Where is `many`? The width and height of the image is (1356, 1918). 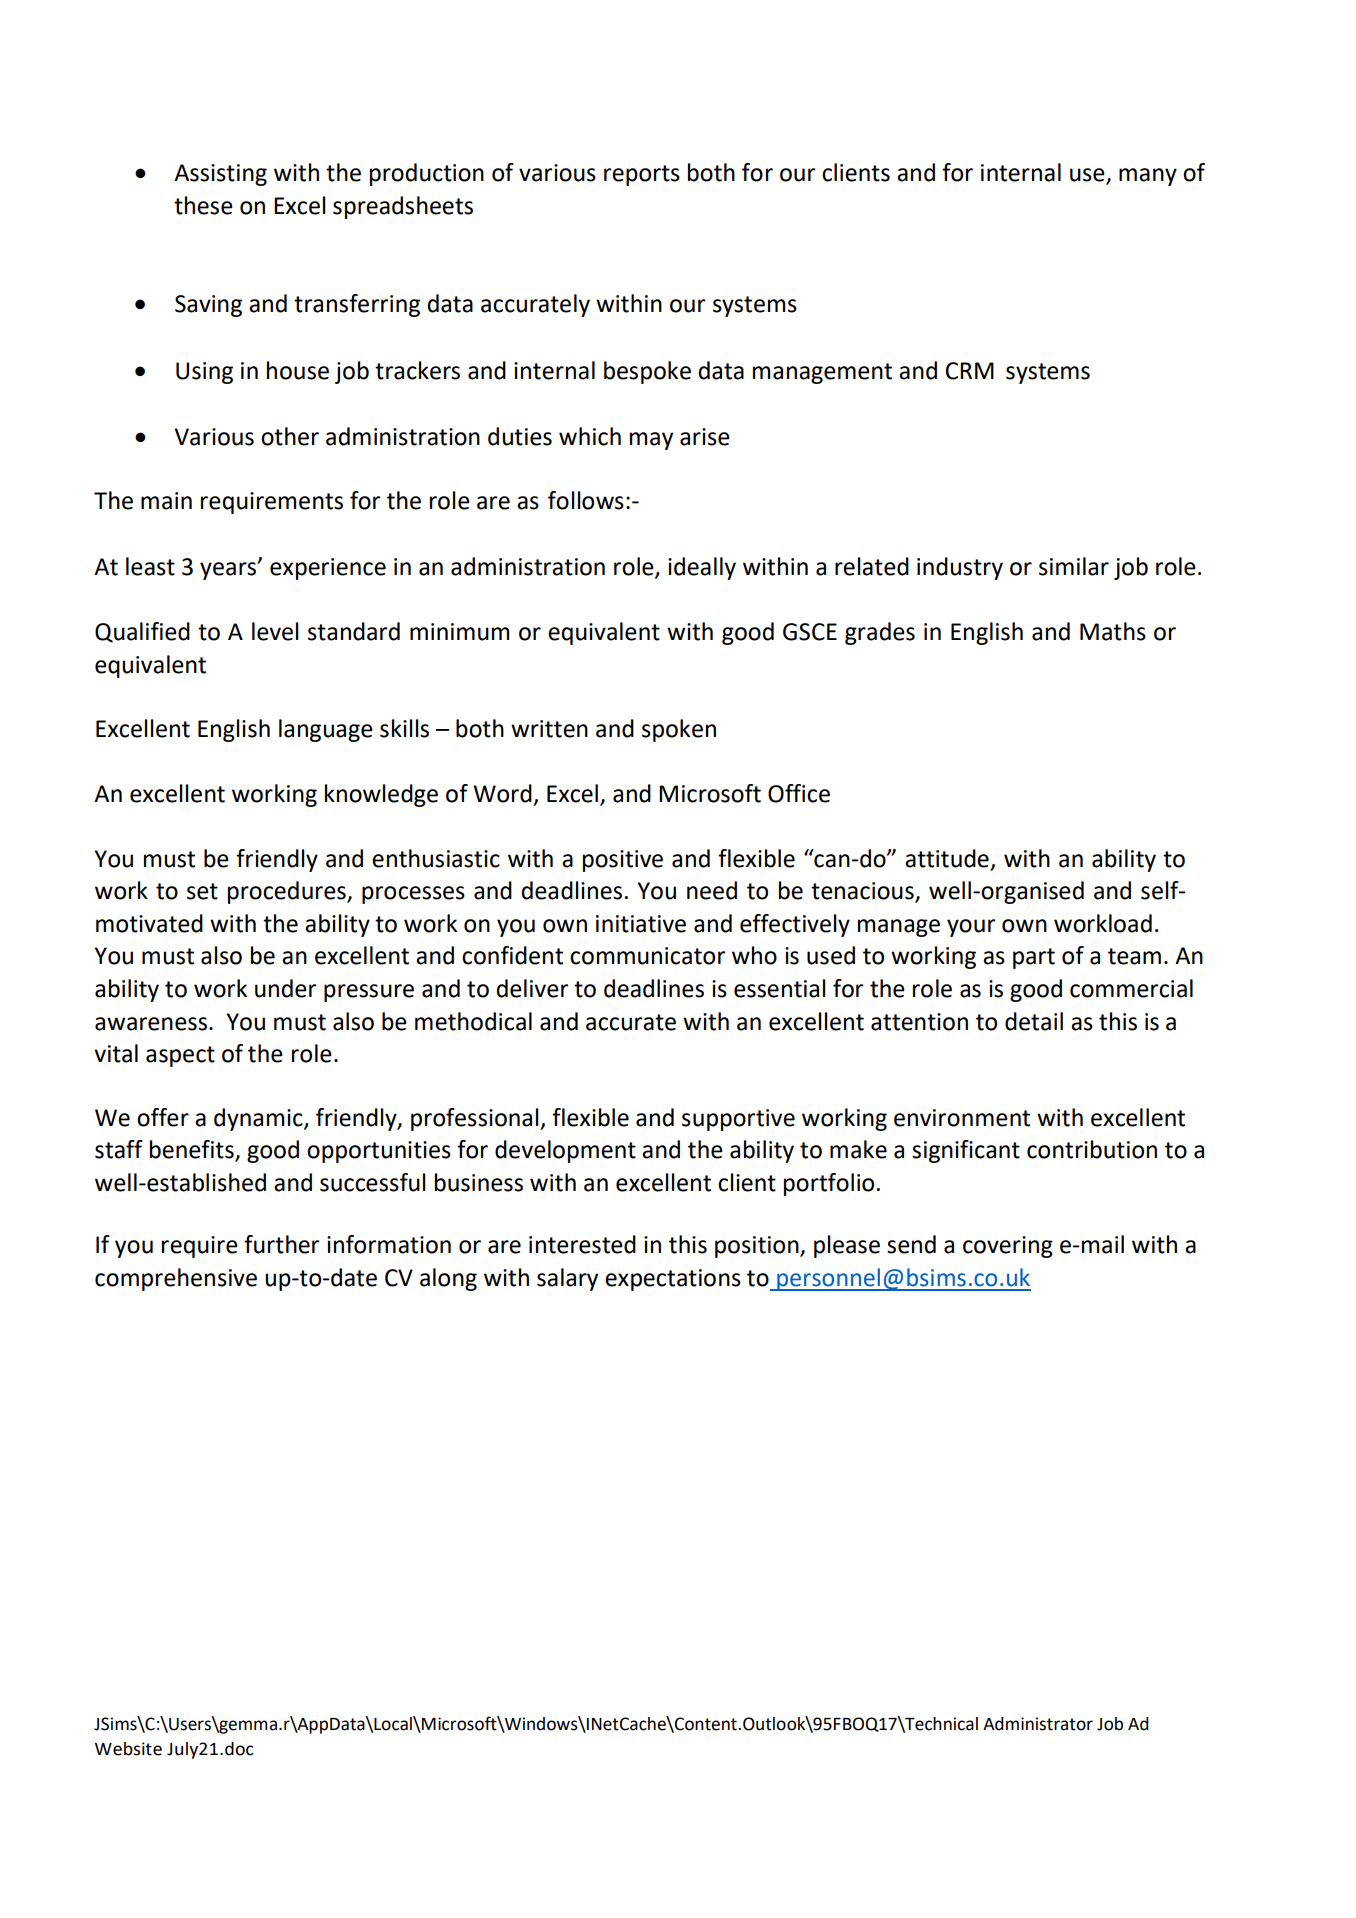 many is located at coordinates (1148, 177).
